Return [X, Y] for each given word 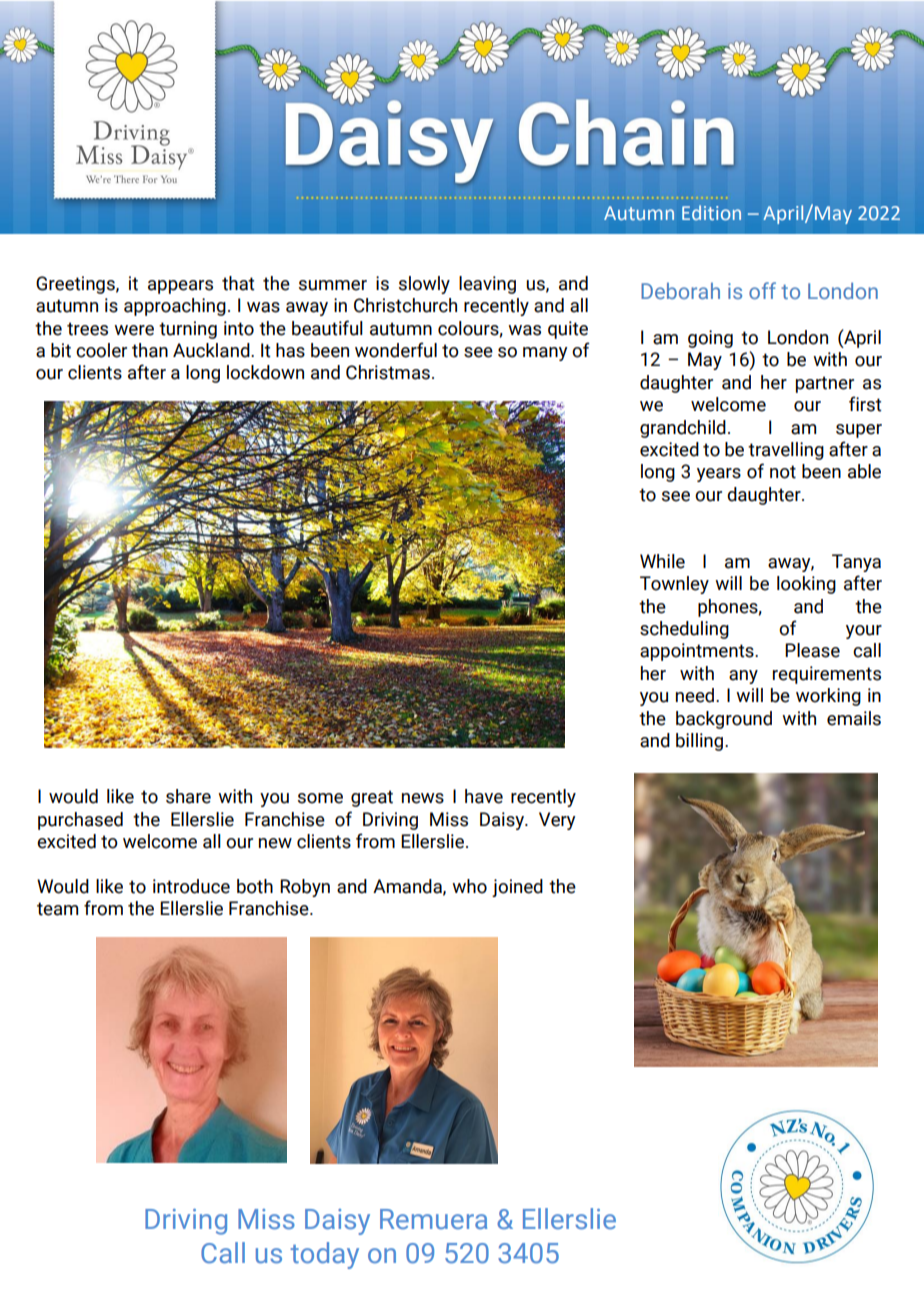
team [57, 909]
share [188, 796]
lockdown [265, 372]
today [324, 1255]
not [783, 472]
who [469, 886]
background [724, 720]
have [484, 796]
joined [517, 888]
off [762, 290]
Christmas [388, 372]
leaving [487, 285]
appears [180, 287]
